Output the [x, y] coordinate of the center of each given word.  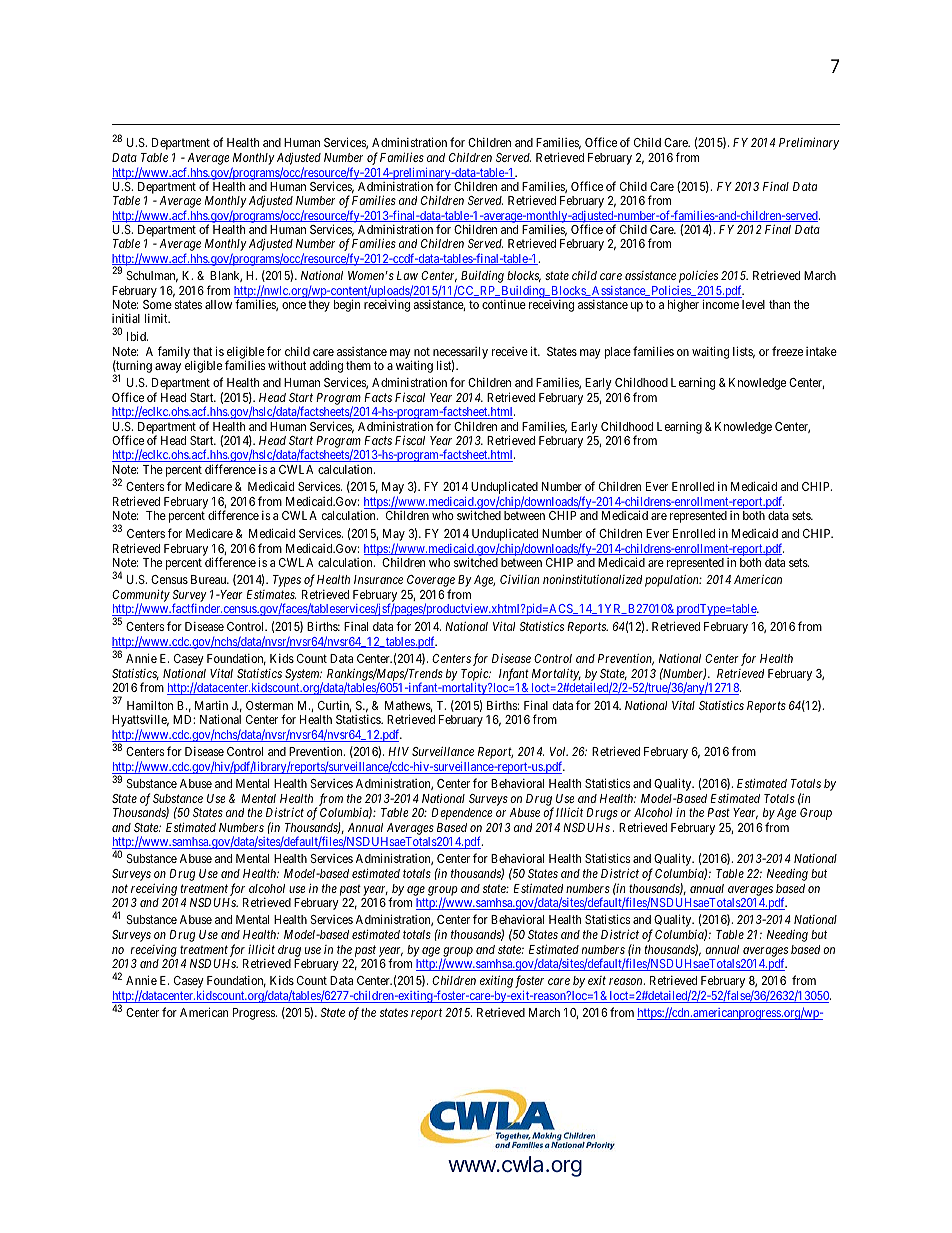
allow [218, 304]
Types [287, 581]
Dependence [461, 814]
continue [504, 304]
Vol [559, 751]
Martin [211, 705]
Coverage [431, 582]
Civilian [519, 579]
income [720, 304]
